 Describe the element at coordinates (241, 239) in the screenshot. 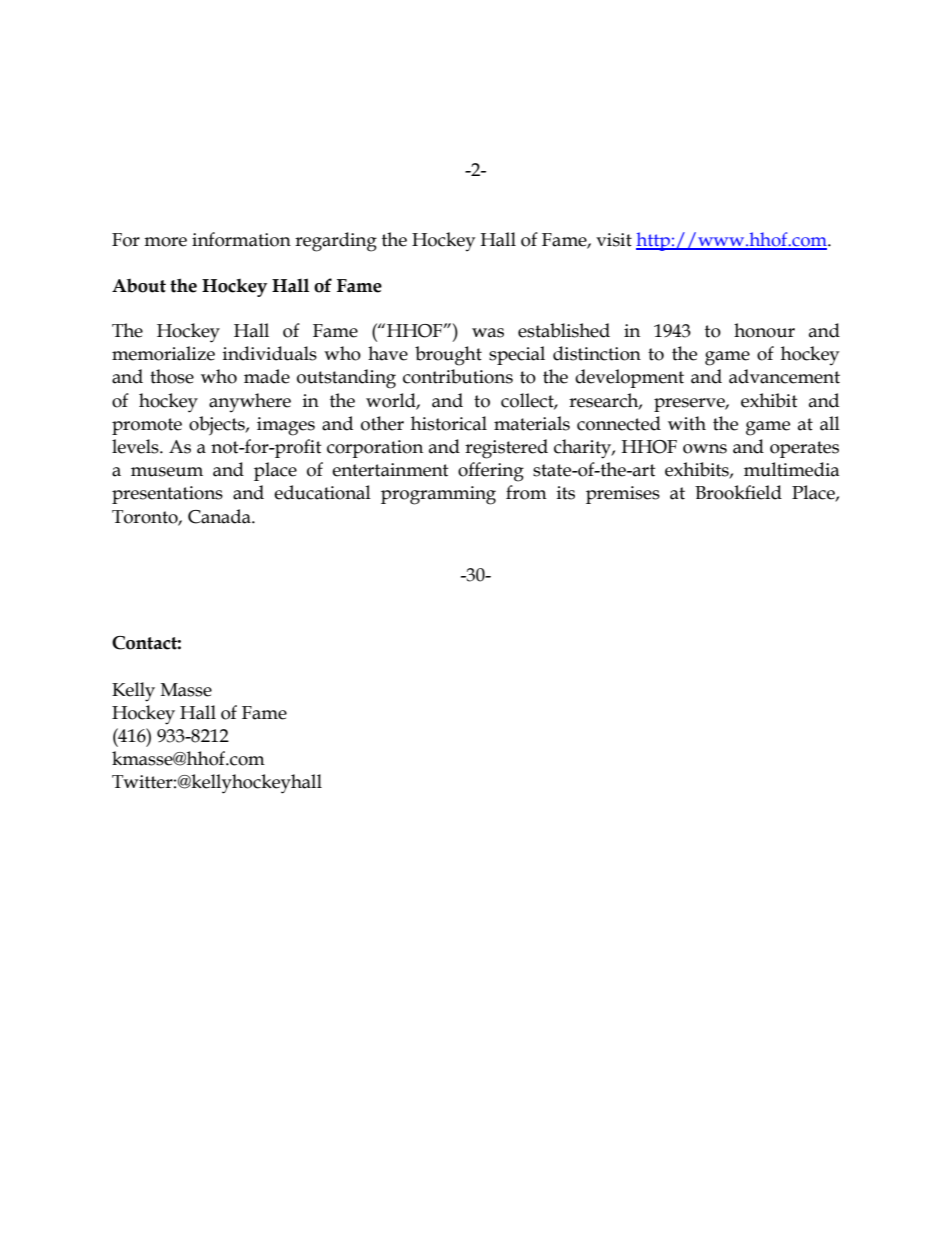

I see `information` at that location.
